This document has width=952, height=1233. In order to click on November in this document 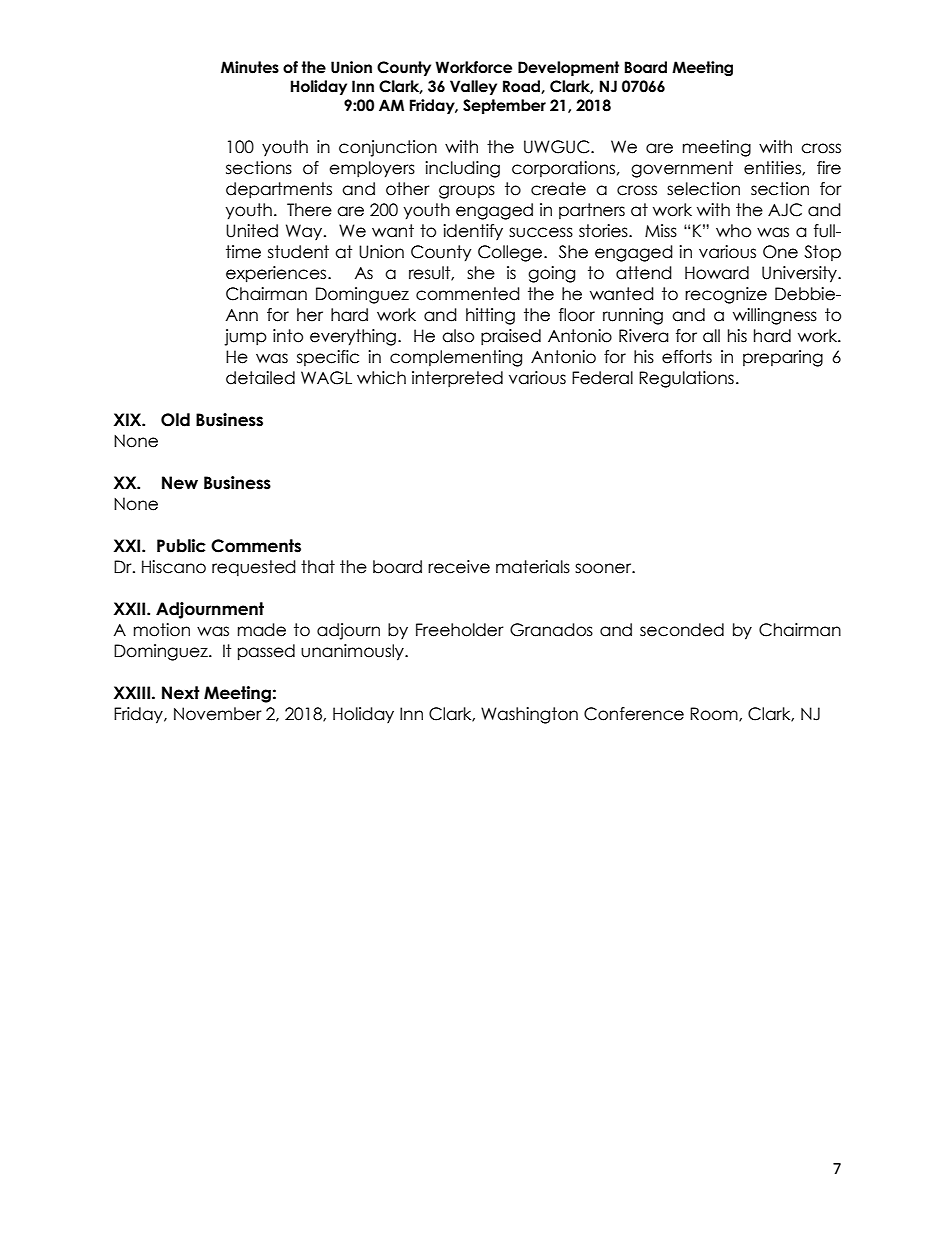, I will do `click(218, 714)`.
